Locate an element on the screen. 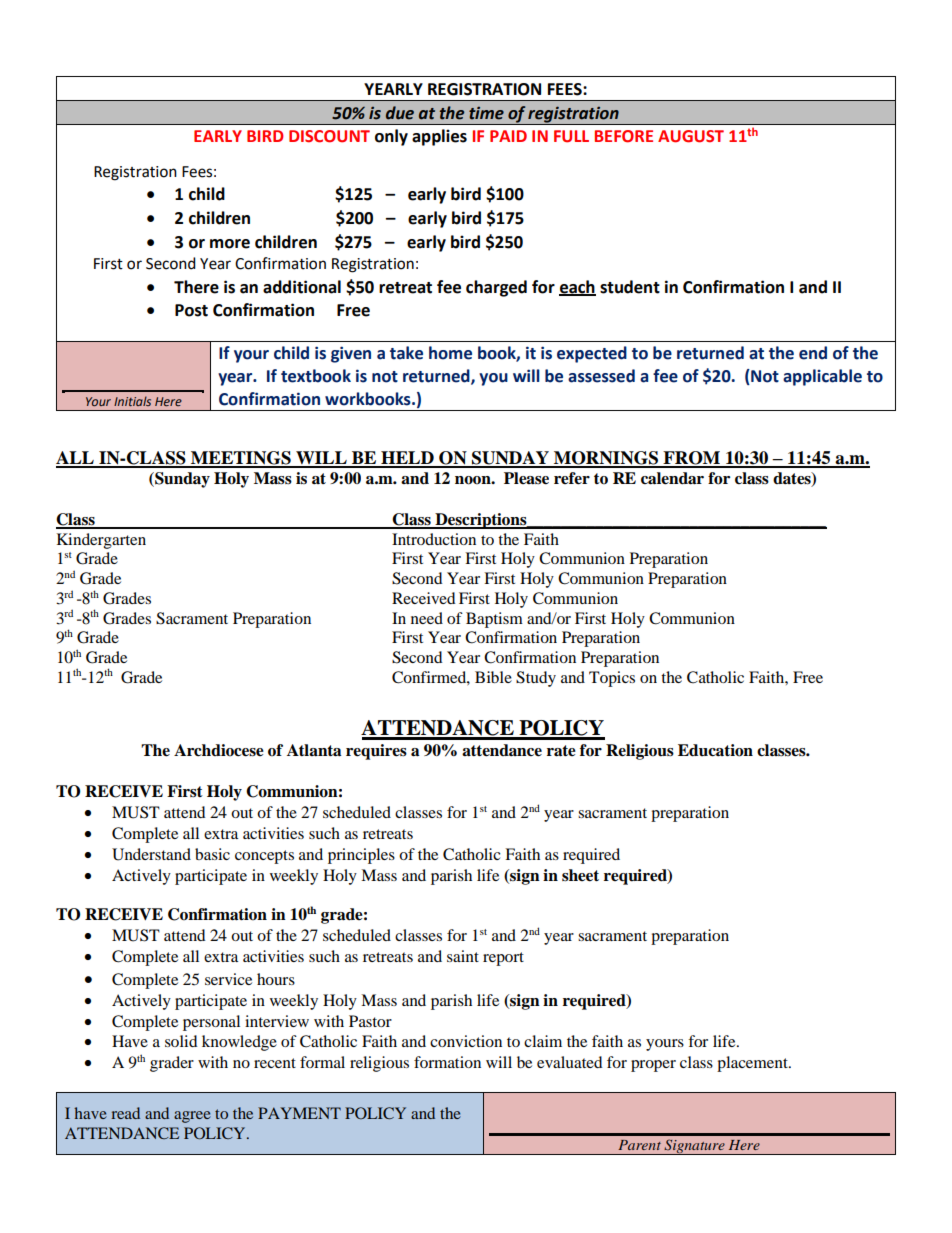 Image resolution: width=952 pixels, height=1233 pixels. Archdiocese is located at coordinates (219, 750).
